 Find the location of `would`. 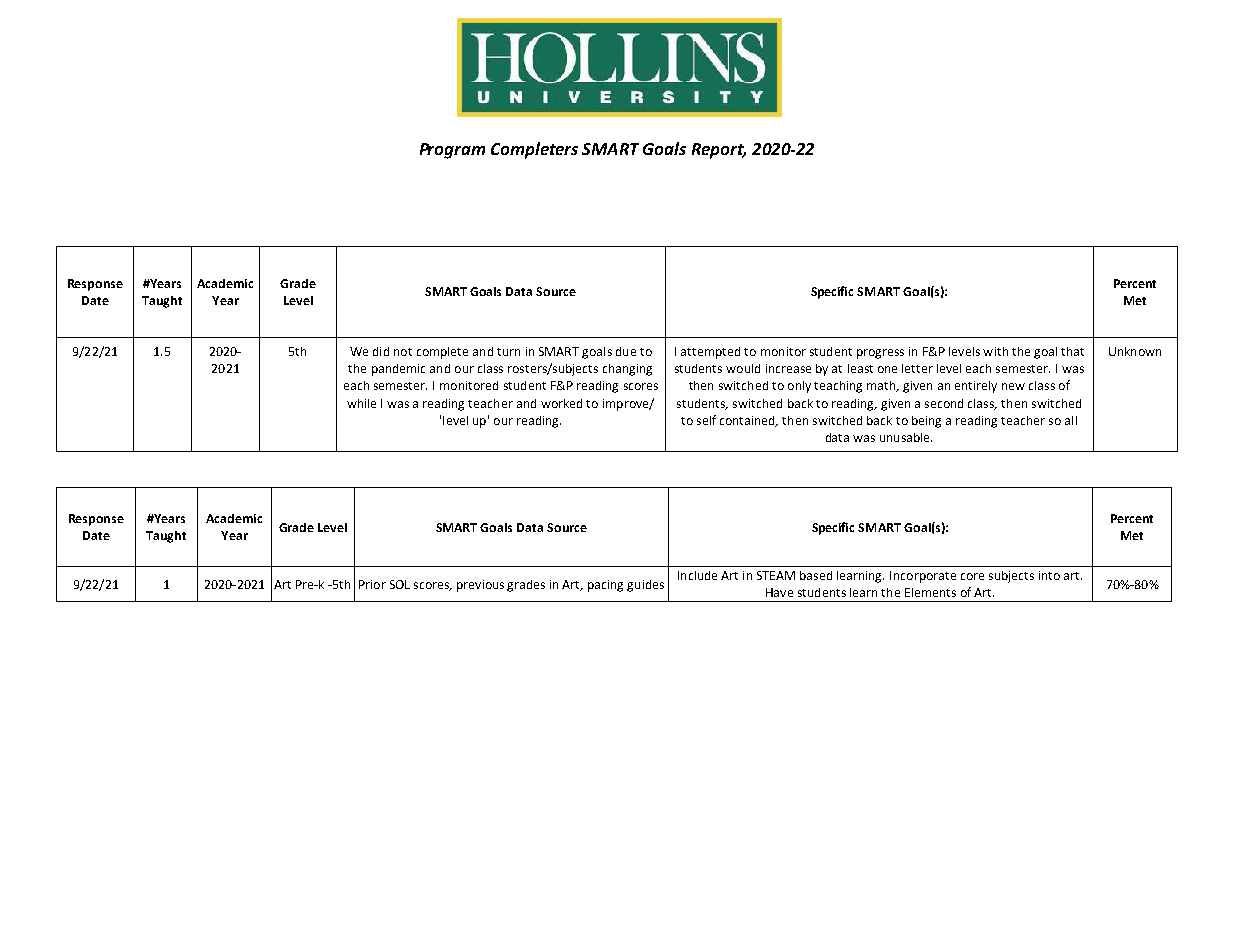

would is located at coordinates (743, 368).
